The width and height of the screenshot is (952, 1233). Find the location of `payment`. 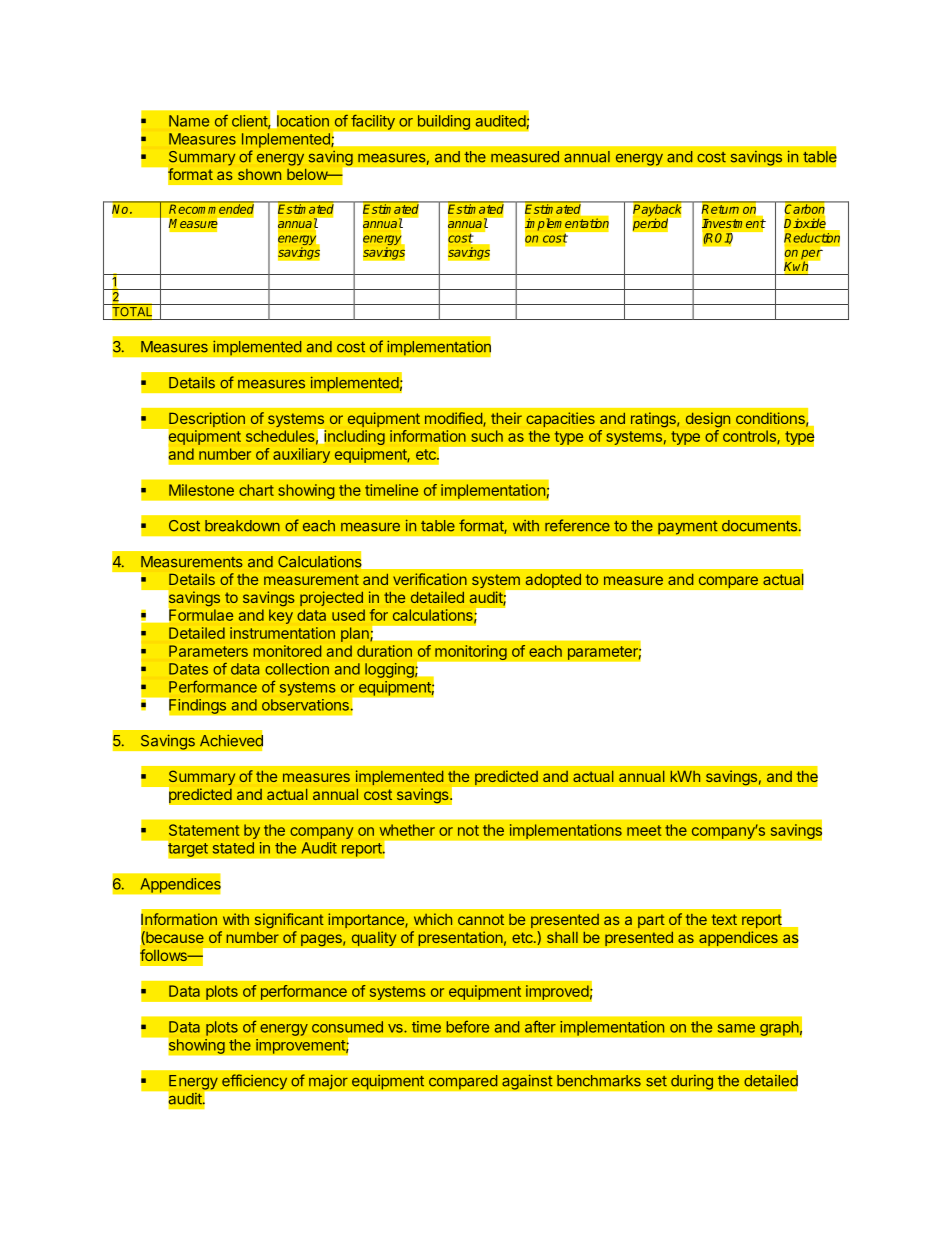

payment is located at coordinates (688, 527).
